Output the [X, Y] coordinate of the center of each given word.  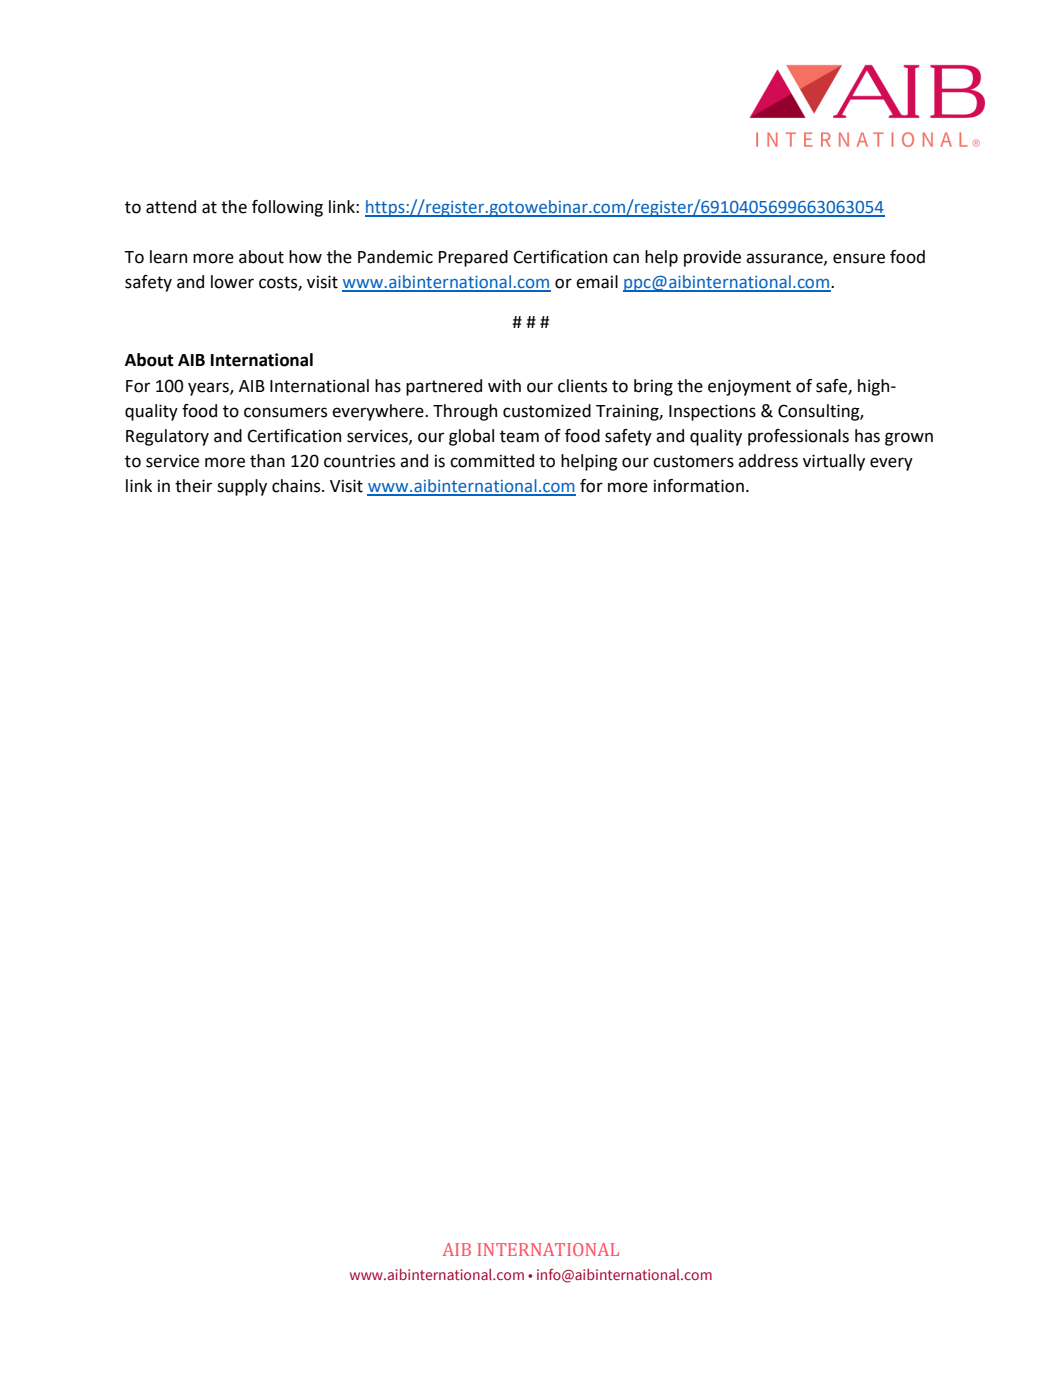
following [287, 208]
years [209, 389]
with [504, 386]
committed [492, 461]
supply [242, 487]
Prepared [473, 258]
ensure [859, 258]
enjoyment [749, 387]
